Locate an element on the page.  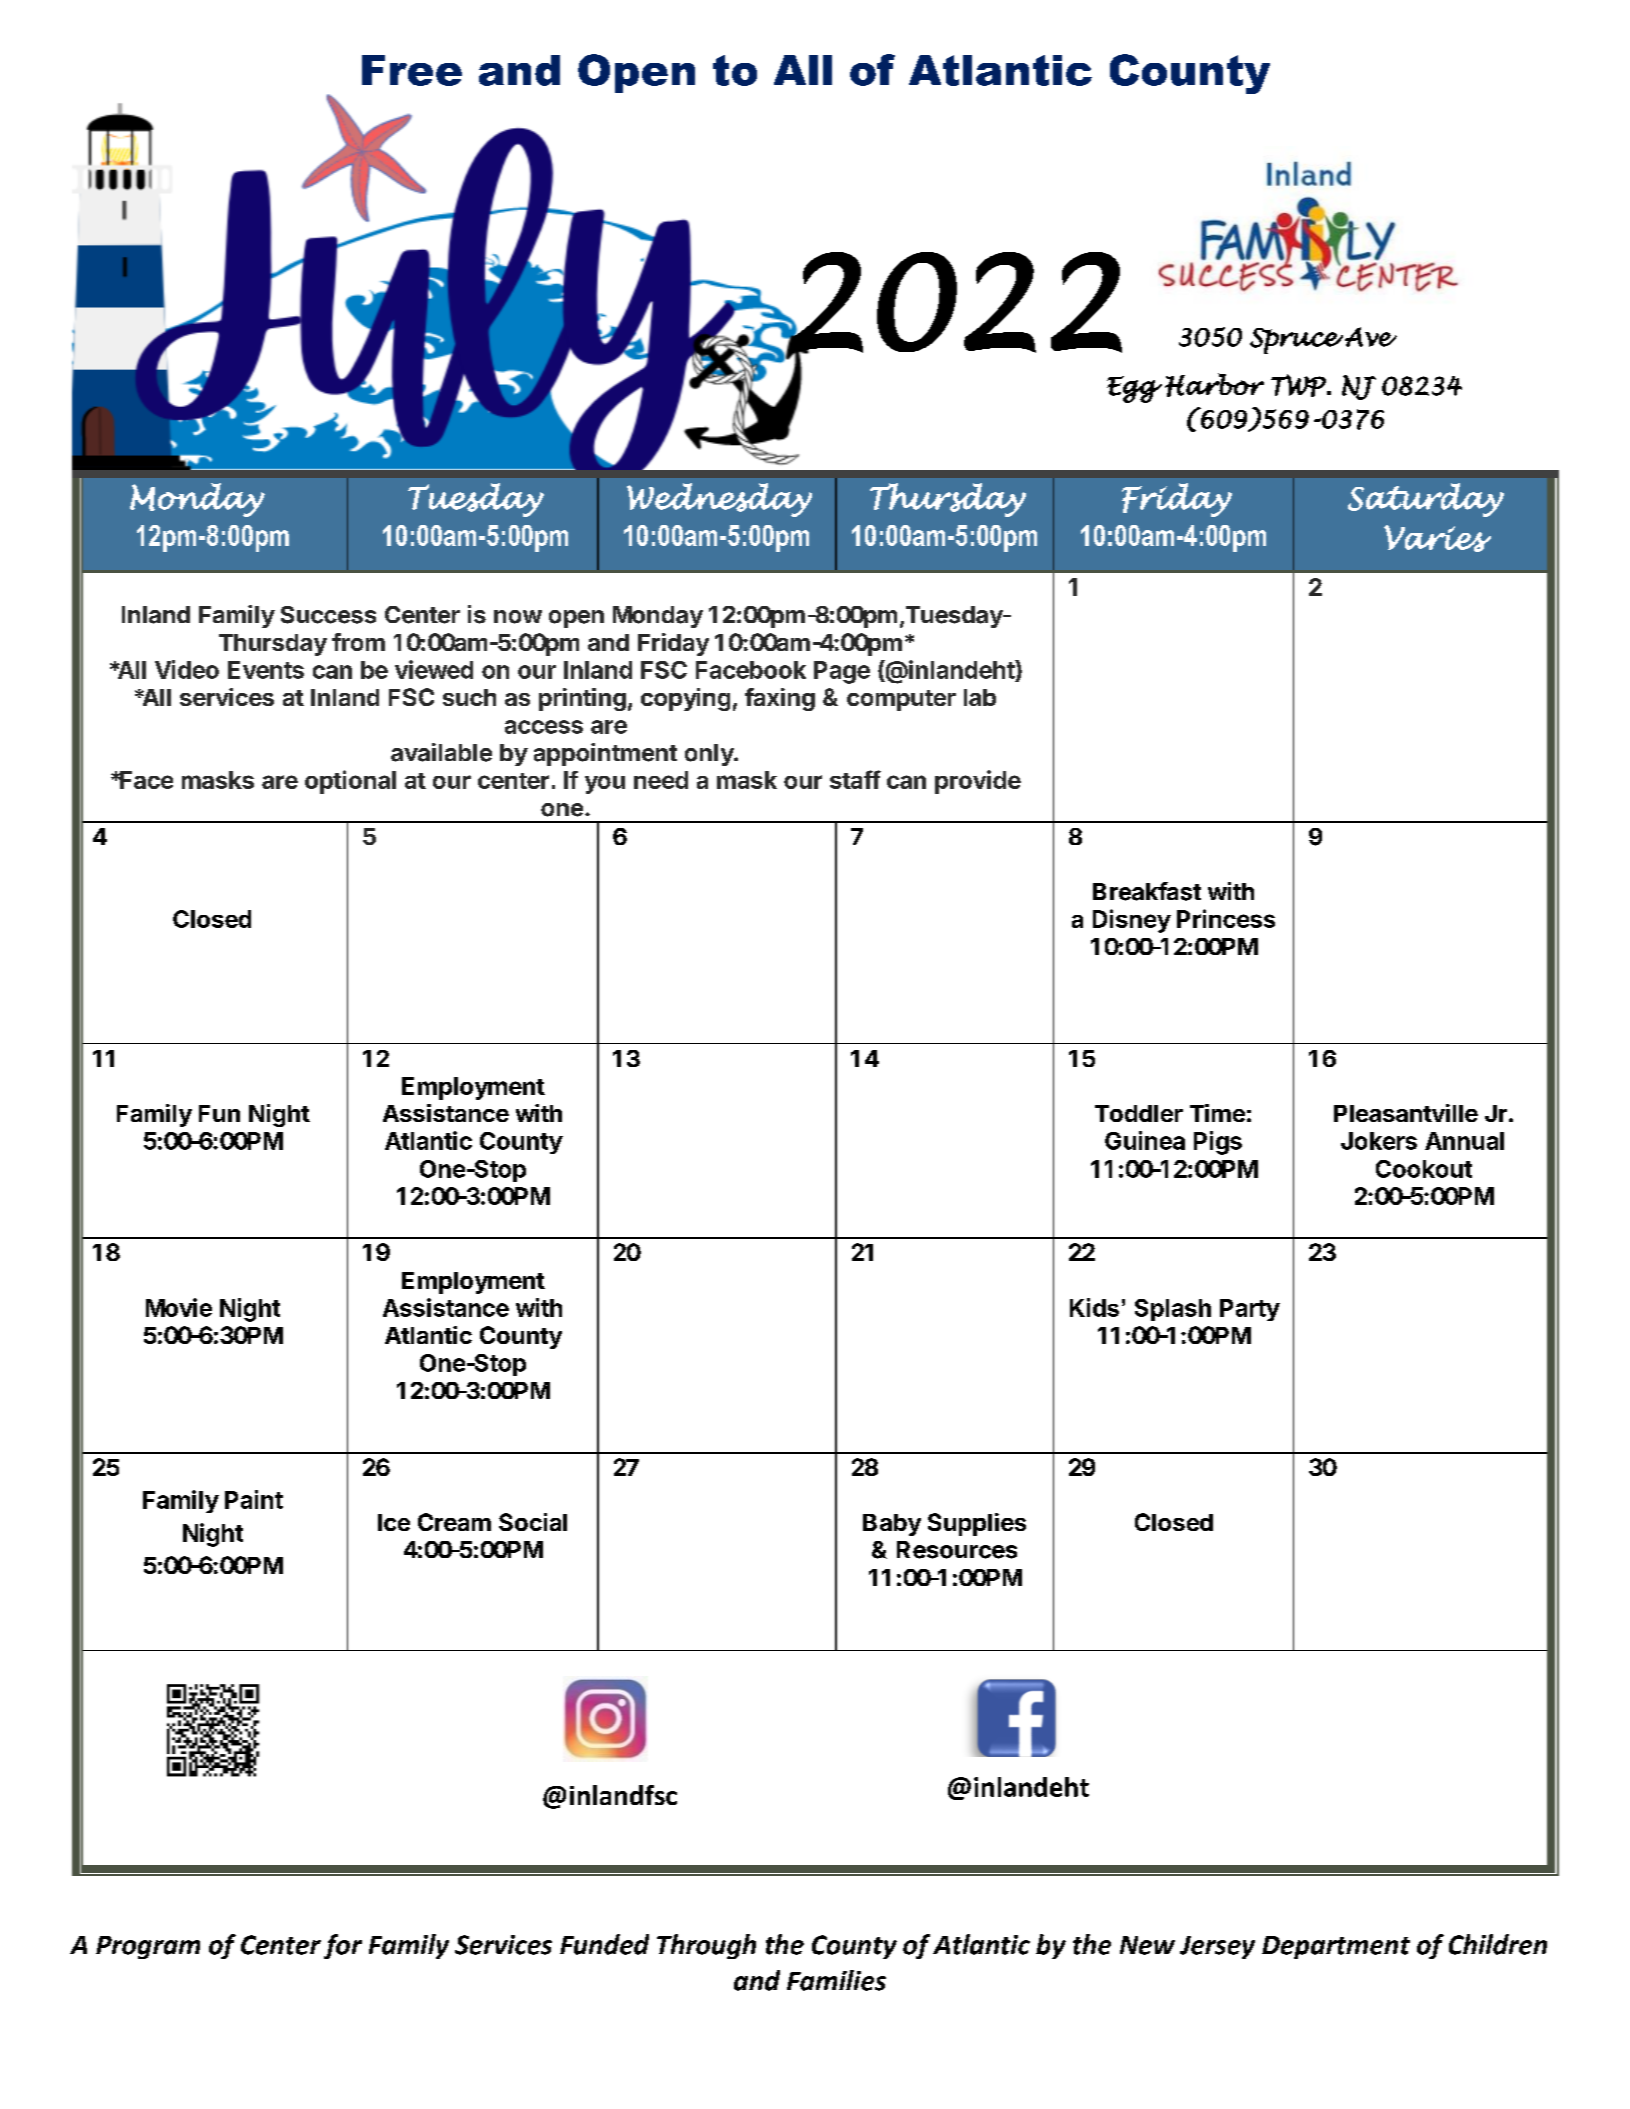
Families is located at coordinates (836, 1980).
